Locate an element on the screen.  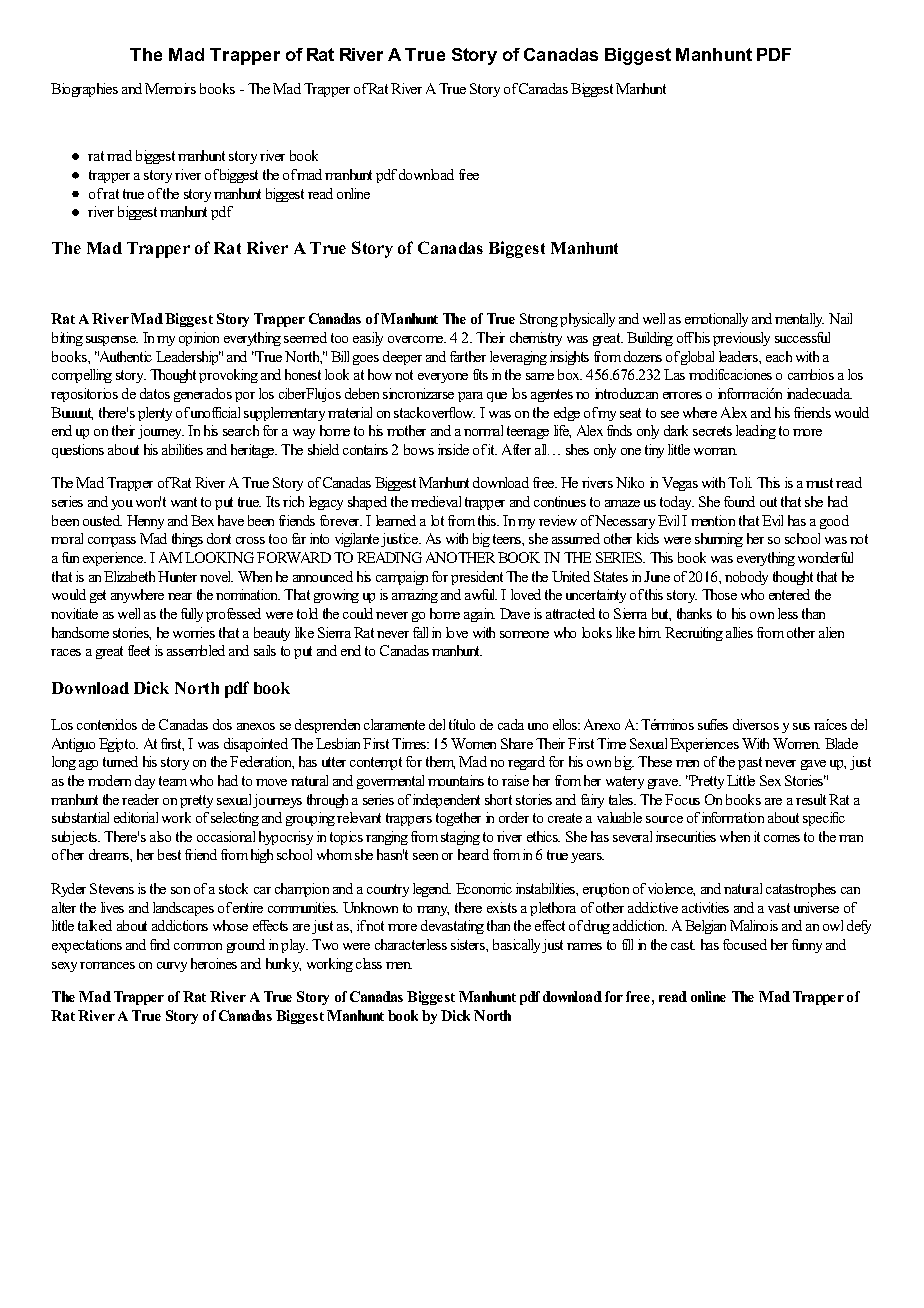
learned is located at coordinates (396, 520).
